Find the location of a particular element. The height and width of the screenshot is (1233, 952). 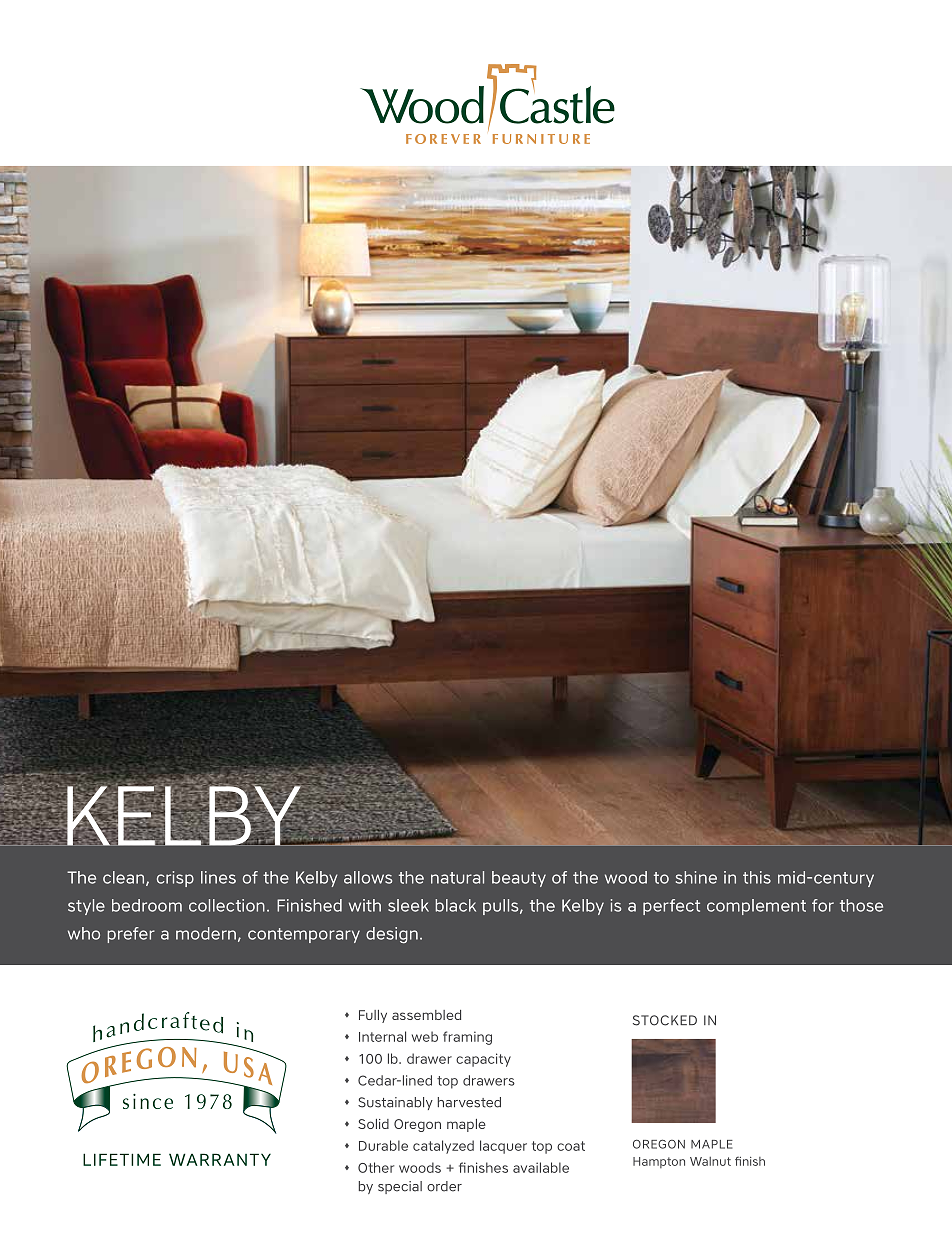

Fully is located at coordinates (373, 1016).
